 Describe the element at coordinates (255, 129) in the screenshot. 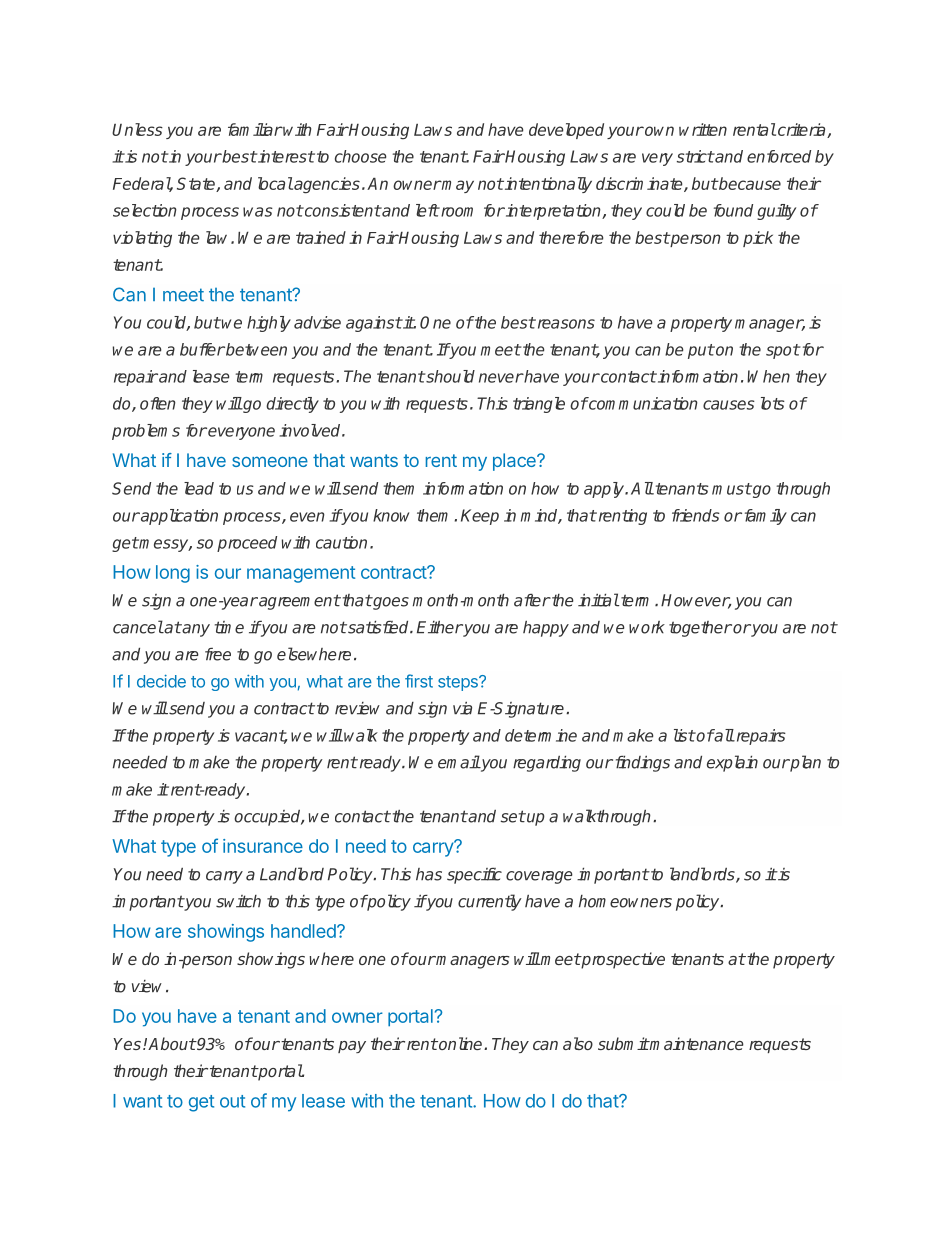

I see `familiar` at that location.
